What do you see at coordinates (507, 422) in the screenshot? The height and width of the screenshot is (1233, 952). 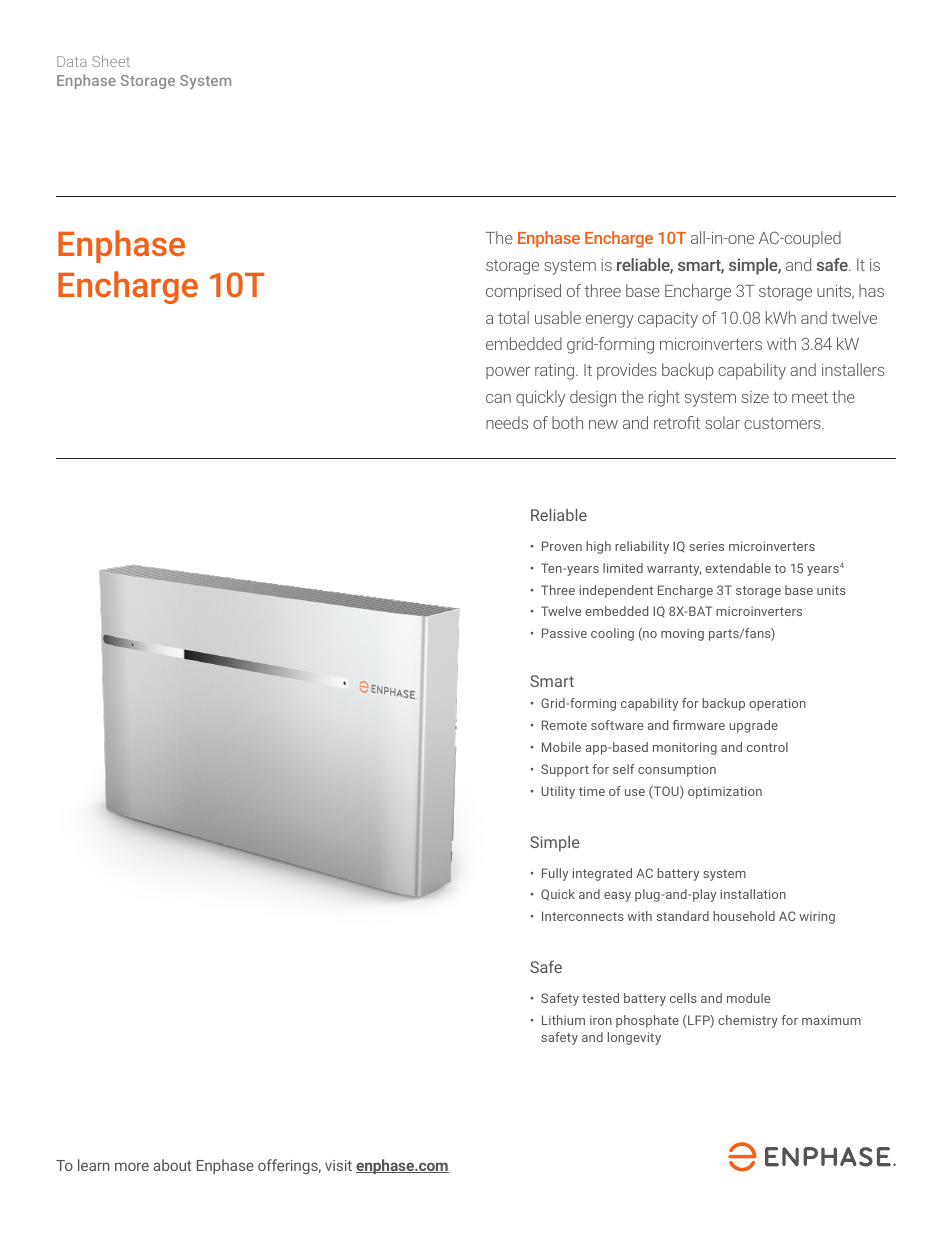 I see `needs` at bounding box center [507, 422].
